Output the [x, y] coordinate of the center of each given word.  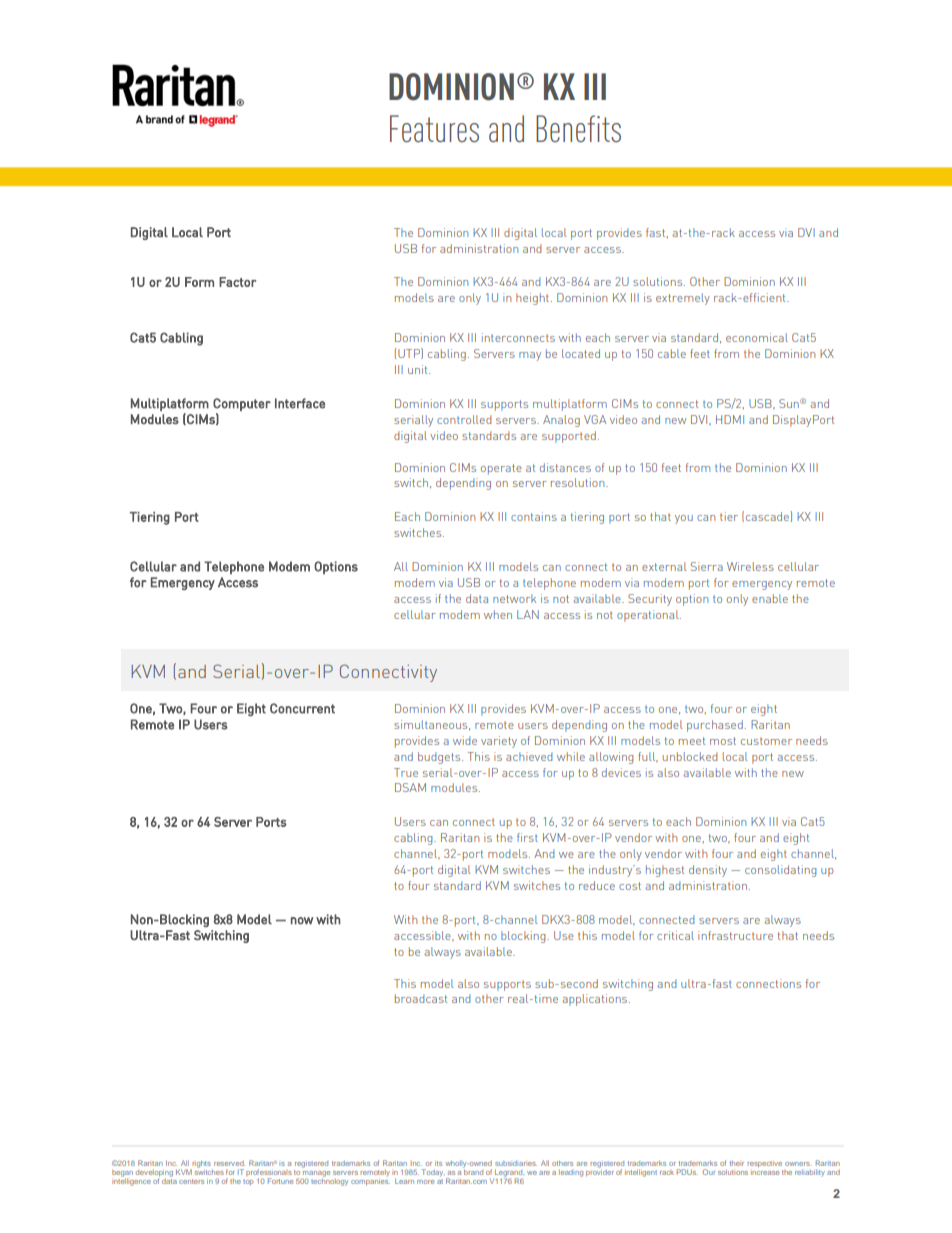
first [527, 837]
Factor [238, 282]
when [498, 614]
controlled [464, 419]
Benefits [578, 129]
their [736, 1163]
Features [434, 129]
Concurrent [302, 708]
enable [770, 598]
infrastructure [735, 935]
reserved [229, 1163]
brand [473, 1171]
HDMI [730, 419]
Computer [242, 404]
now [302, 921]
